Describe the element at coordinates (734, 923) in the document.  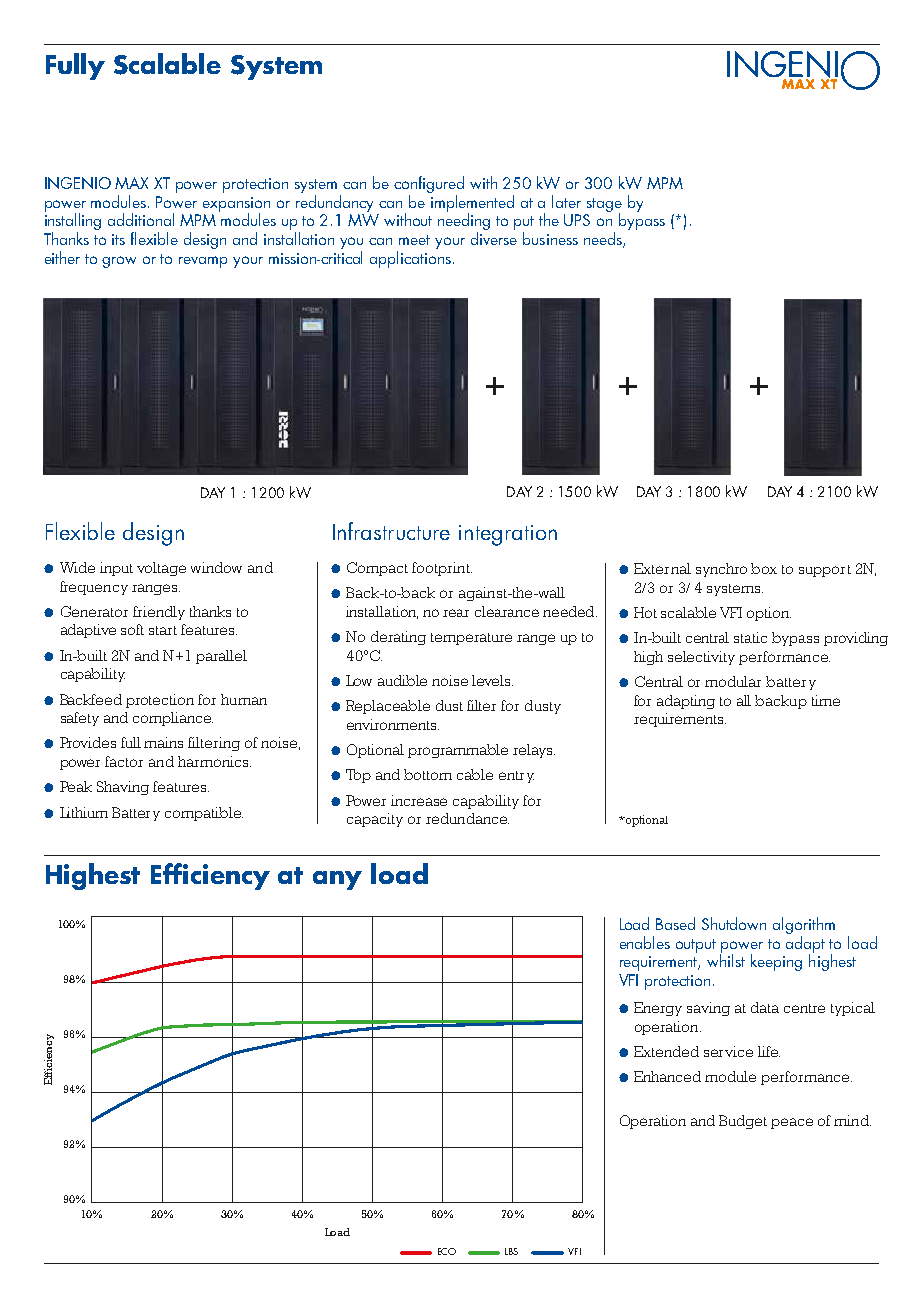
I see `Shutdown` at that location.
